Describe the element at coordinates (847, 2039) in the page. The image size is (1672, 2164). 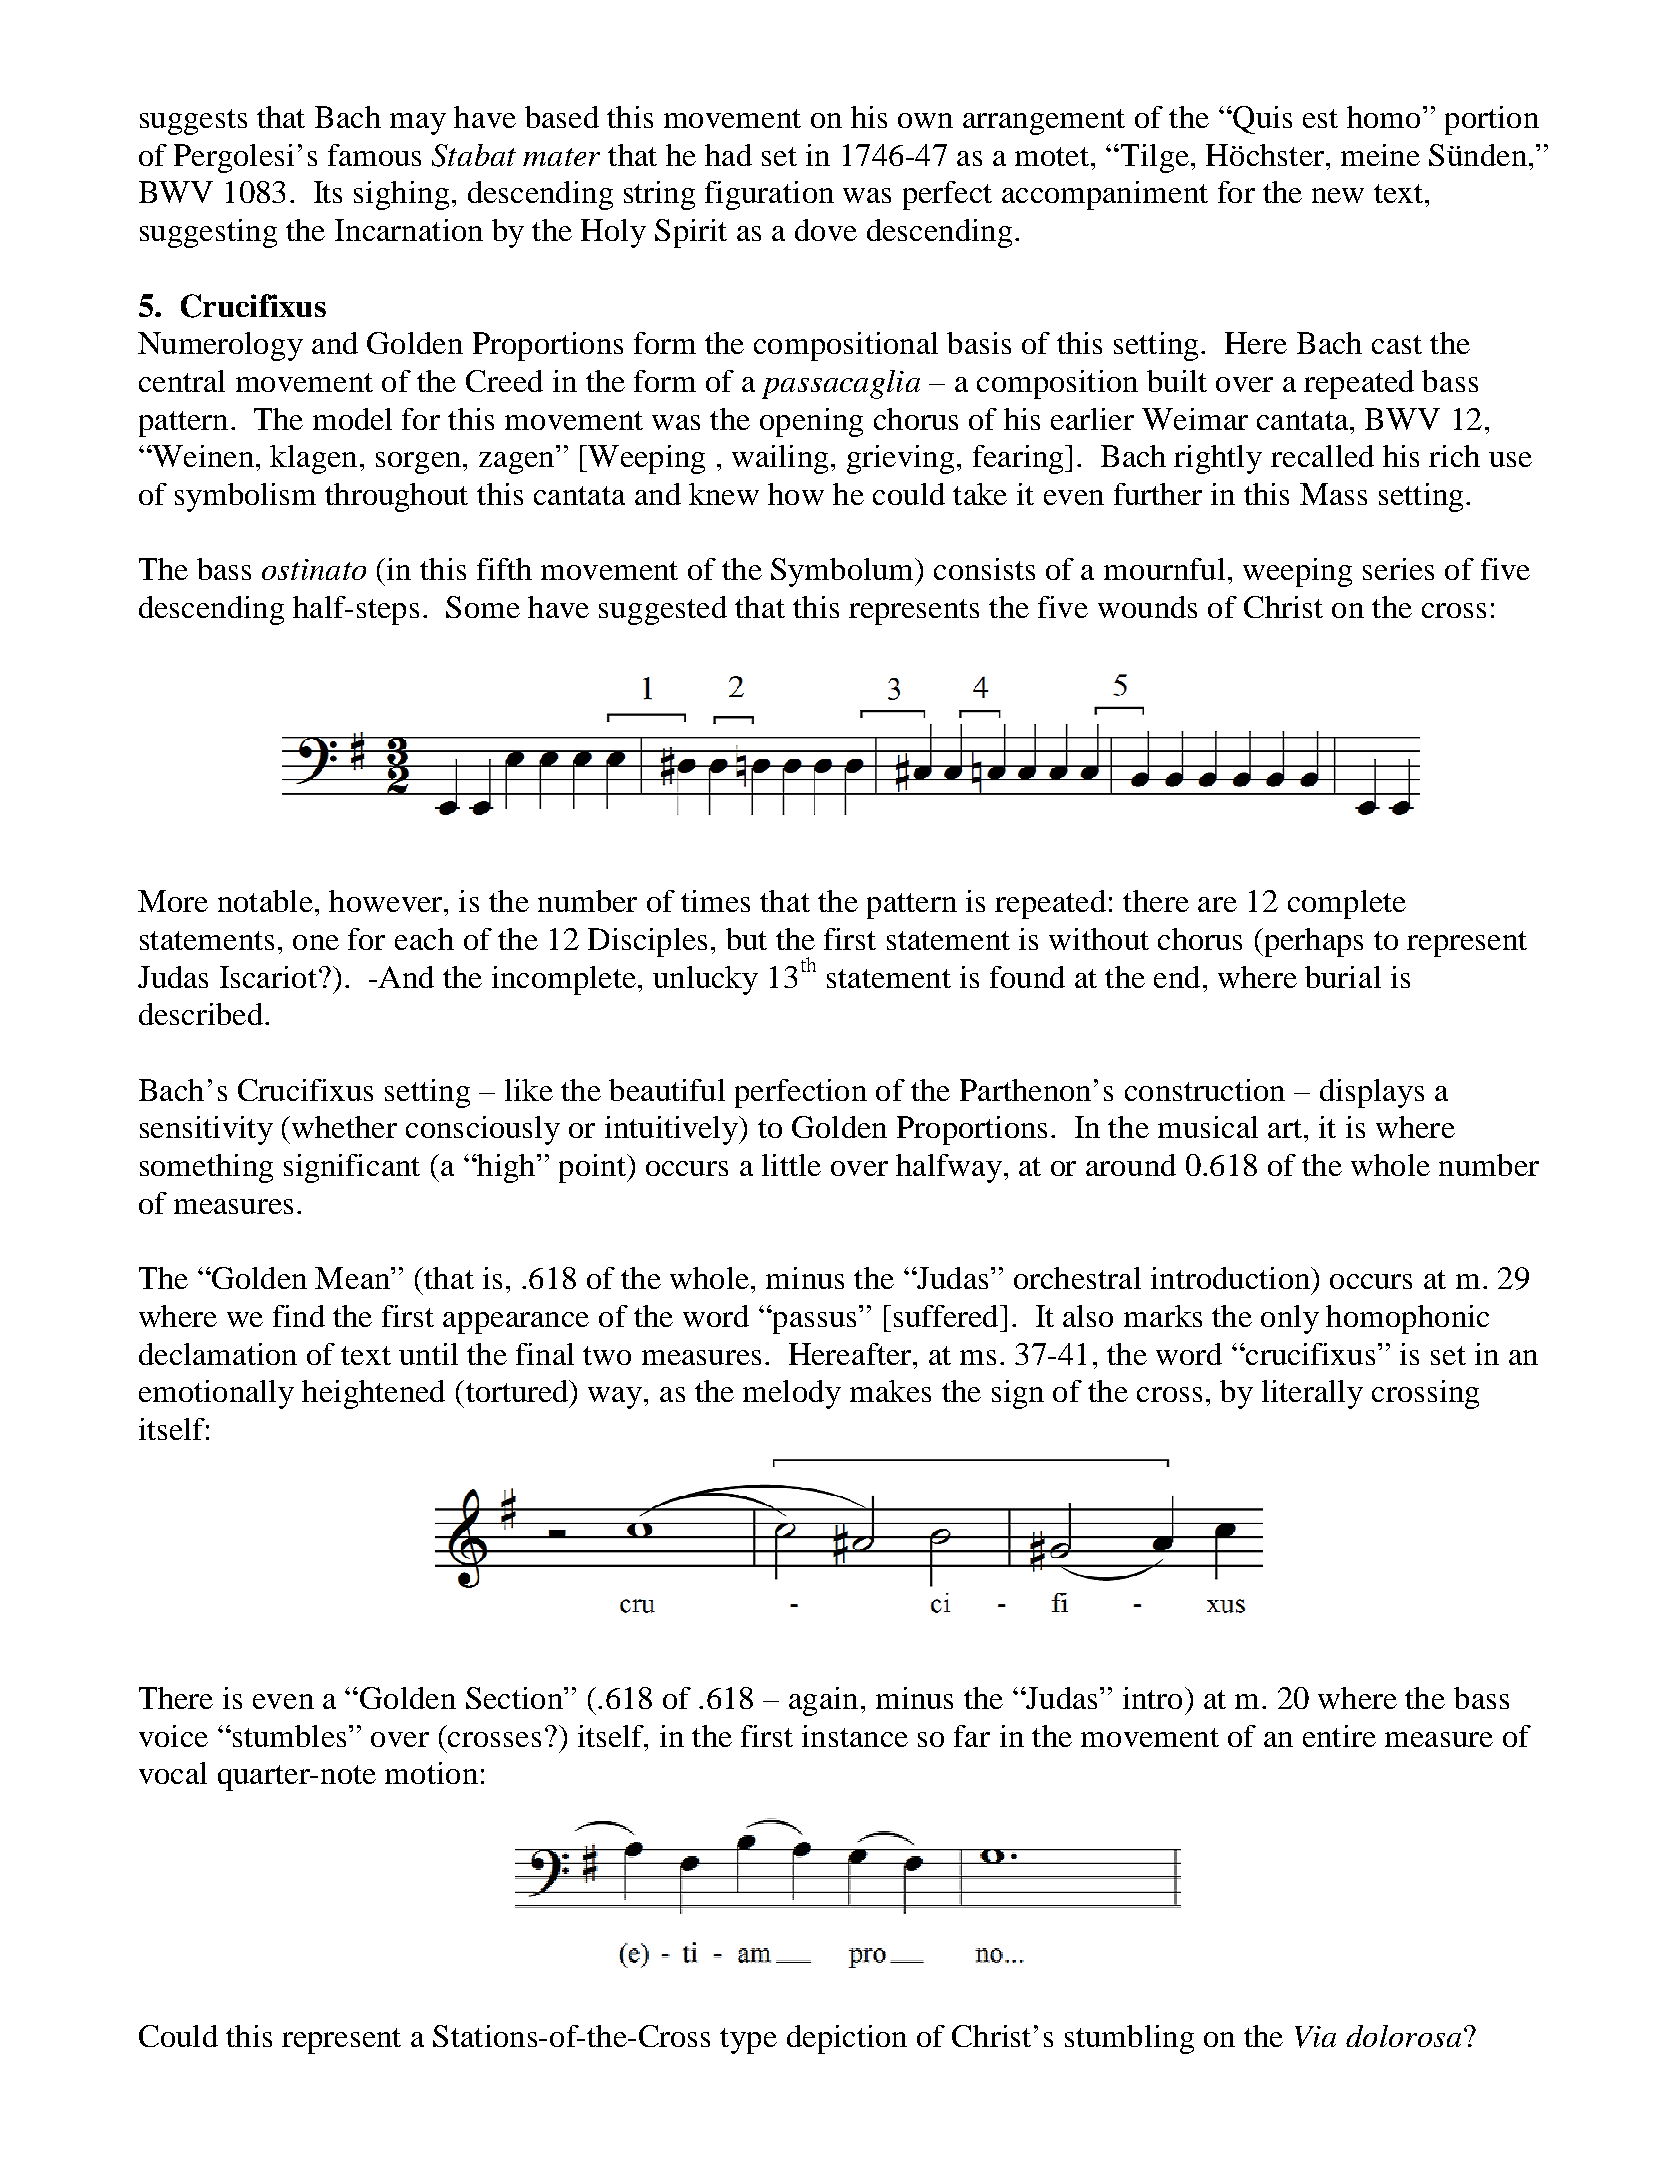
I see `depiction` at that location.
